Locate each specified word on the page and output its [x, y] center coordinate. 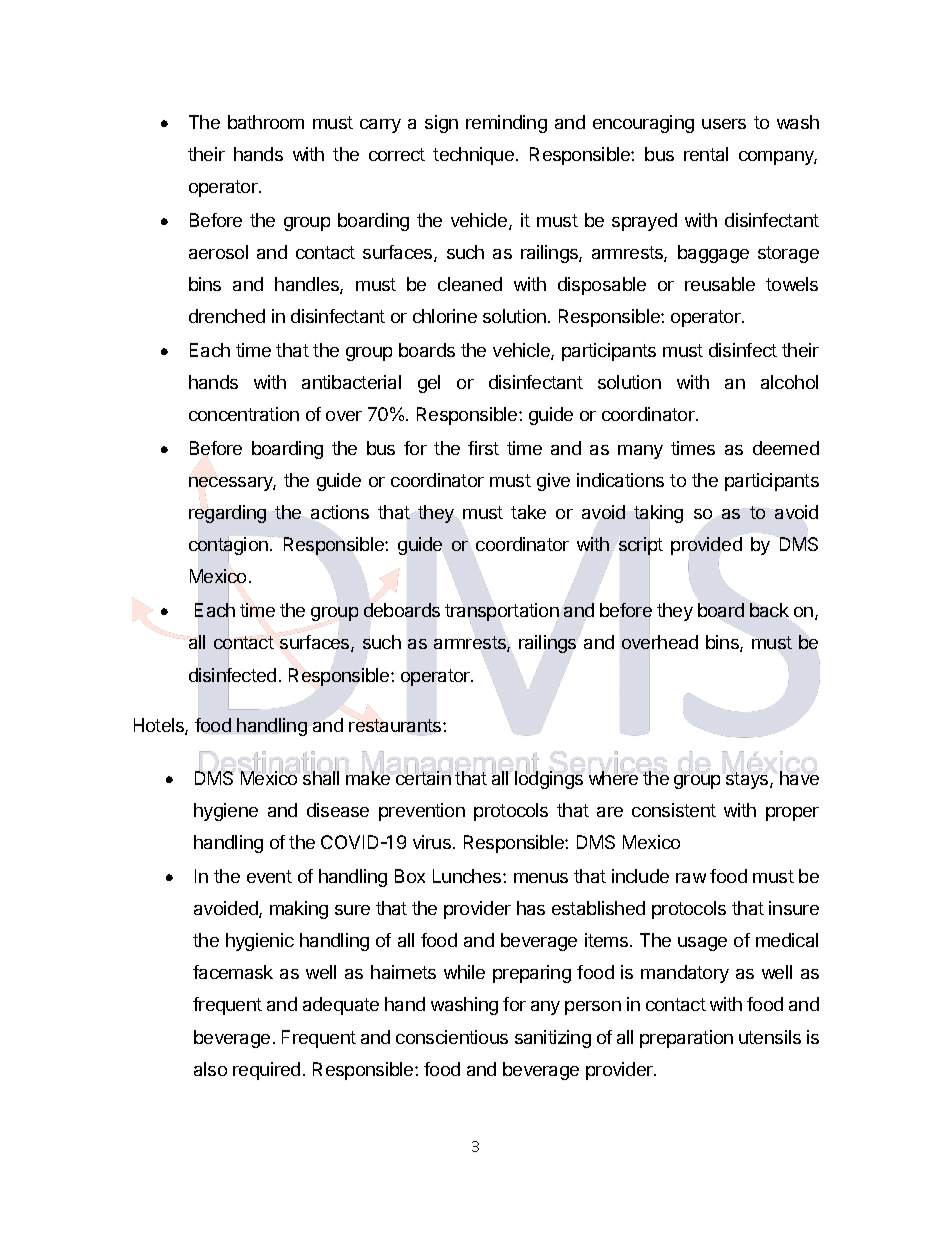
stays [748, 780]
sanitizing [553, 1039]
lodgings [549, 779]
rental [706, 154]
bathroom [266, 122]
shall [321, 777]
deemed [786, 448]
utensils [770, 1037]
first [483, 448]
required [266, 1071]
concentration [244, 414]
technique [475, 156]
